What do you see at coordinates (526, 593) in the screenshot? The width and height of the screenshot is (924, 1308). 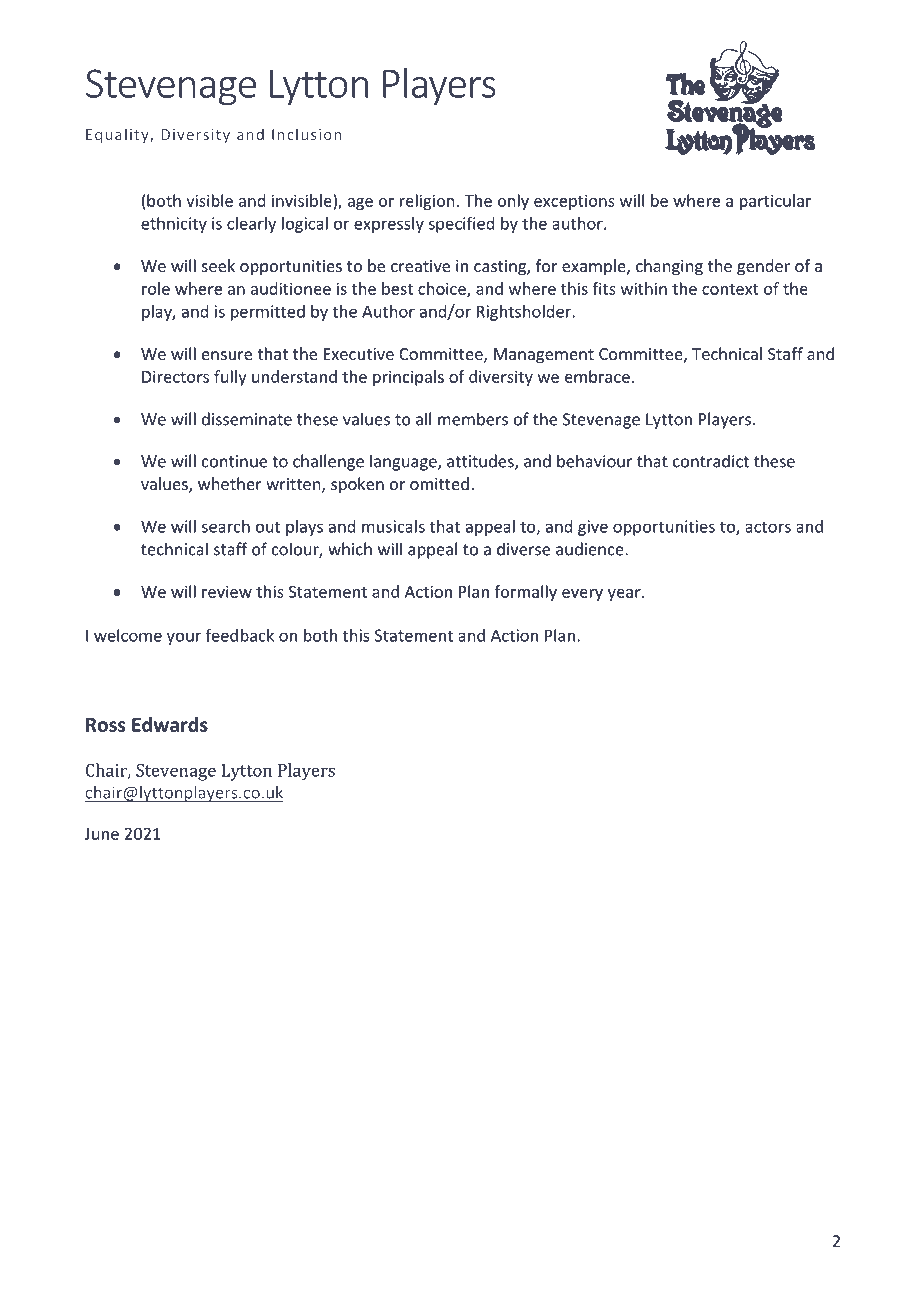 I see `formally` at bounding box center [526, 593].
